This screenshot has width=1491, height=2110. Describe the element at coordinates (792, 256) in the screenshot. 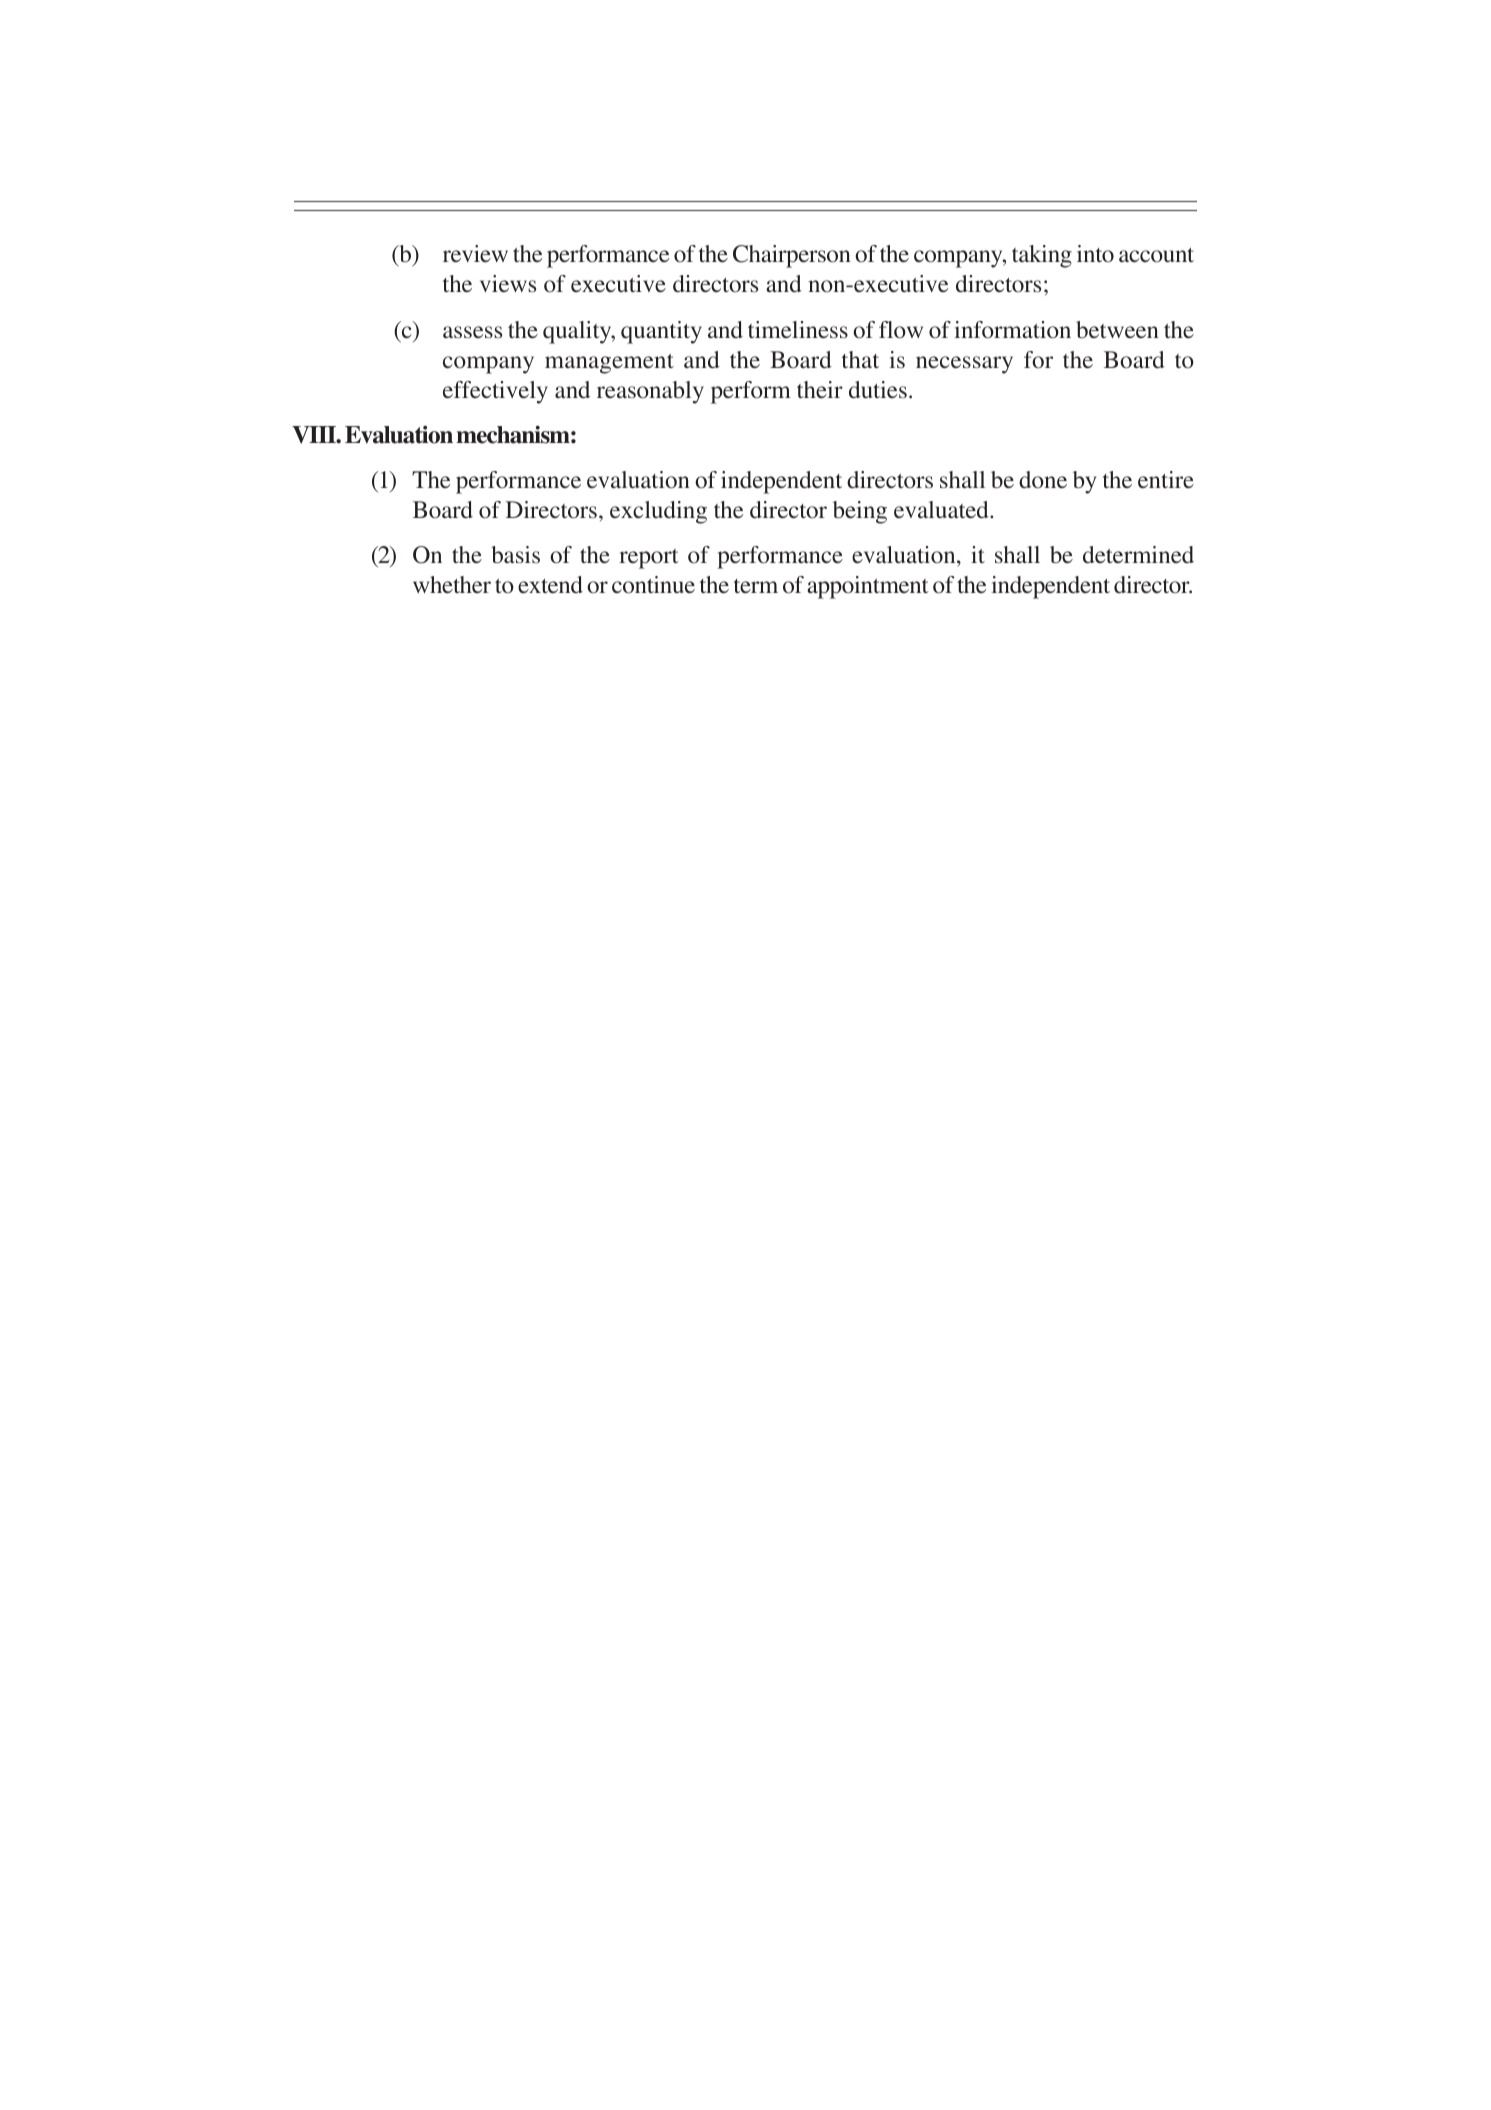

I see `Chairperson` at that location.
